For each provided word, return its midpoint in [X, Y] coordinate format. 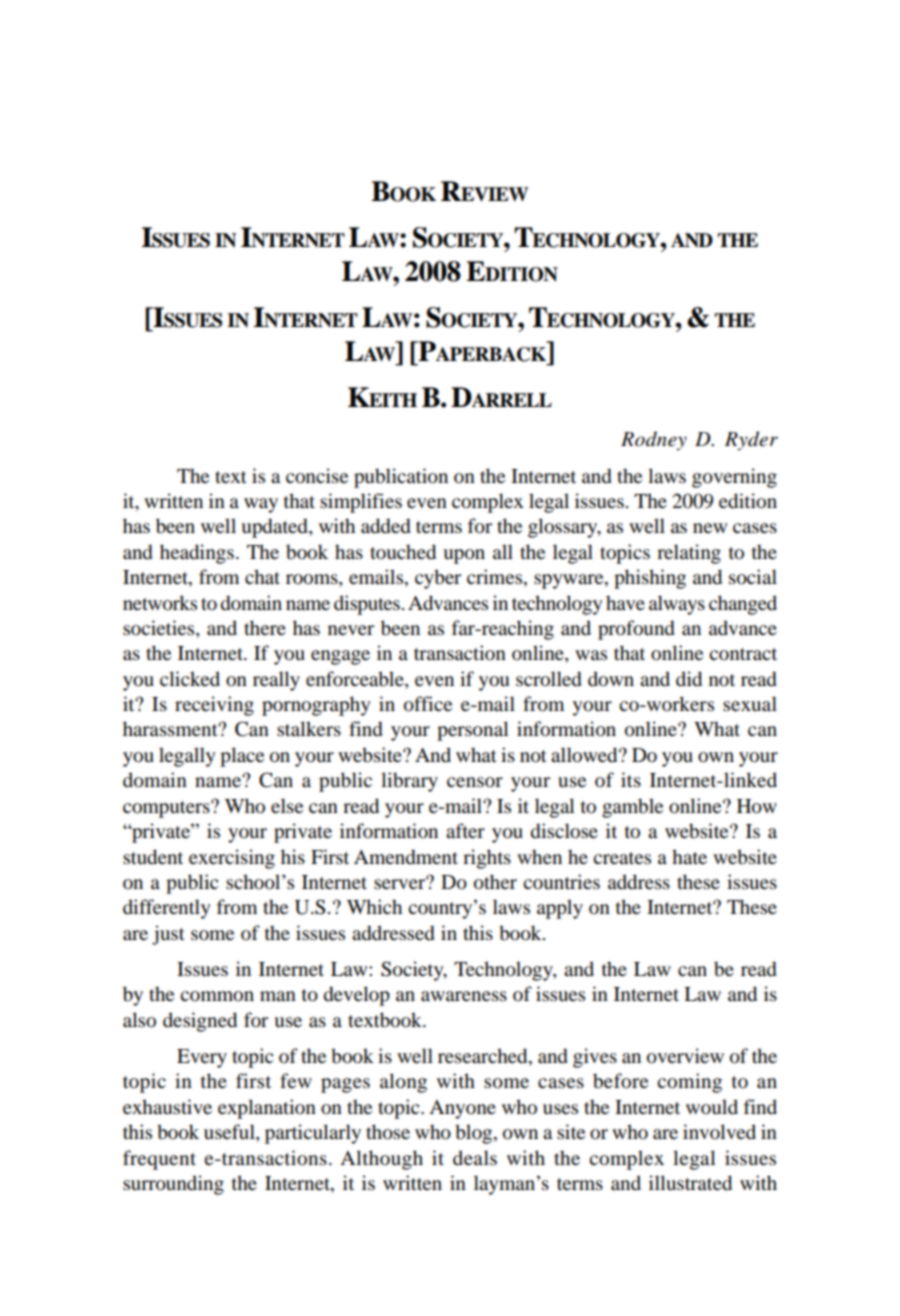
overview [685, 1056]
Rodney [654, 441]
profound [636, 630]
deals [475, 1158]
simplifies [361, 503]
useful [230, 1133]
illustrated [690, 1183]
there [265, 627]
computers [167, 809]
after [465, 831]
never [351, 630]
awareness [464, 996]
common [217, 996]
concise [317, 476]
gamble [632, 808]
